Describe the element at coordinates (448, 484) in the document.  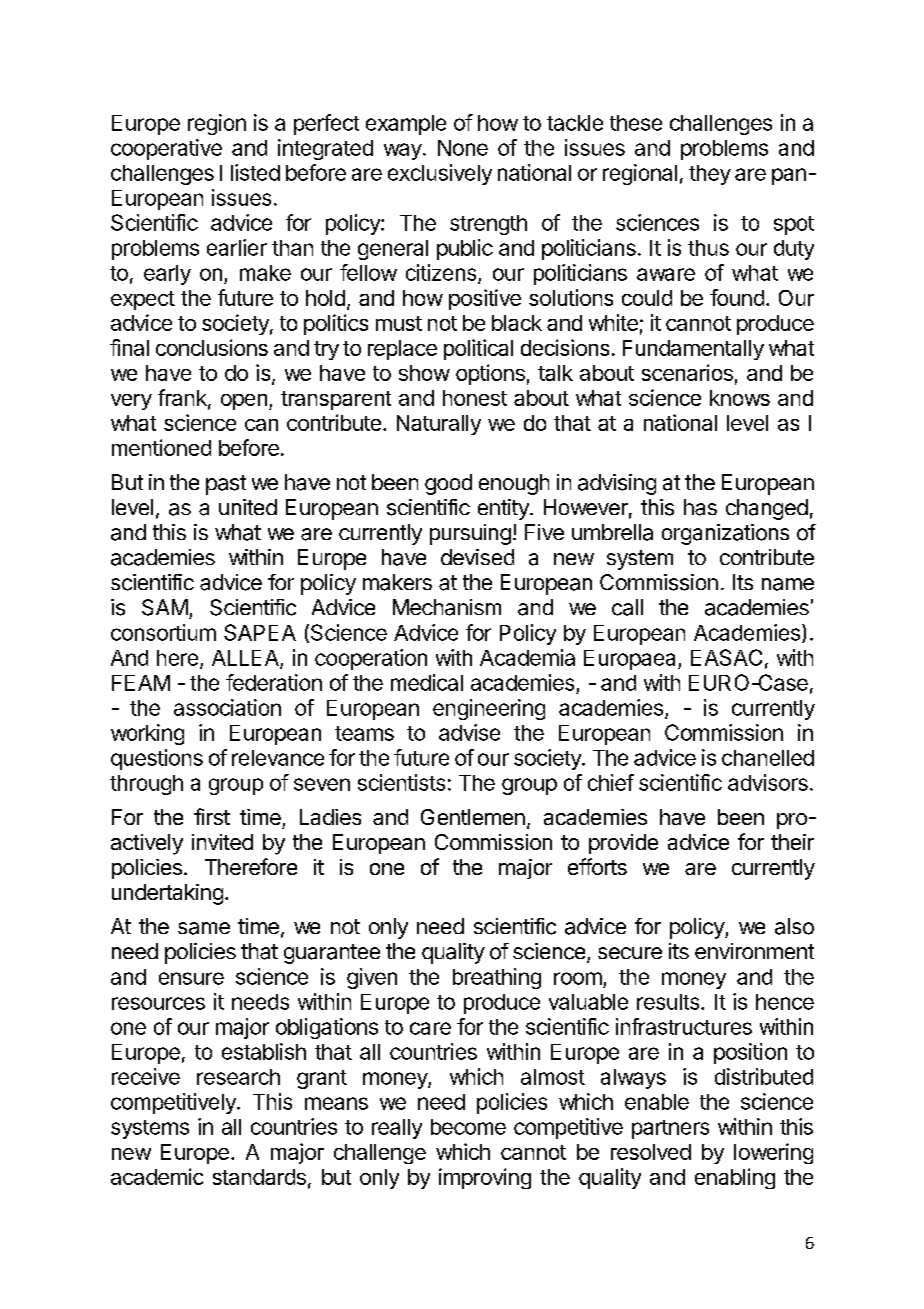
I see `good` at that location.
